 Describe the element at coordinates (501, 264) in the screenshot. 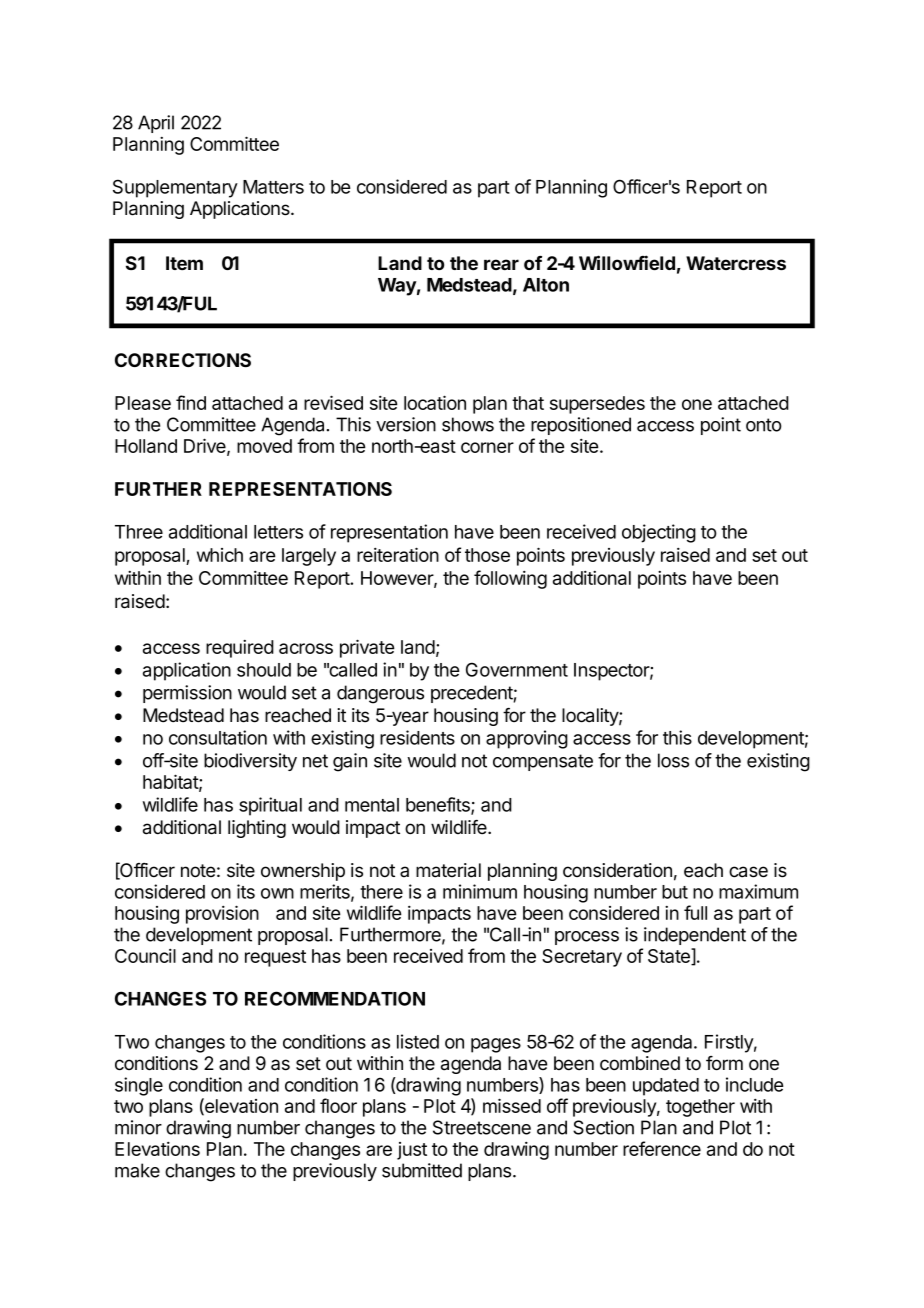

I see `rear` at that location.
